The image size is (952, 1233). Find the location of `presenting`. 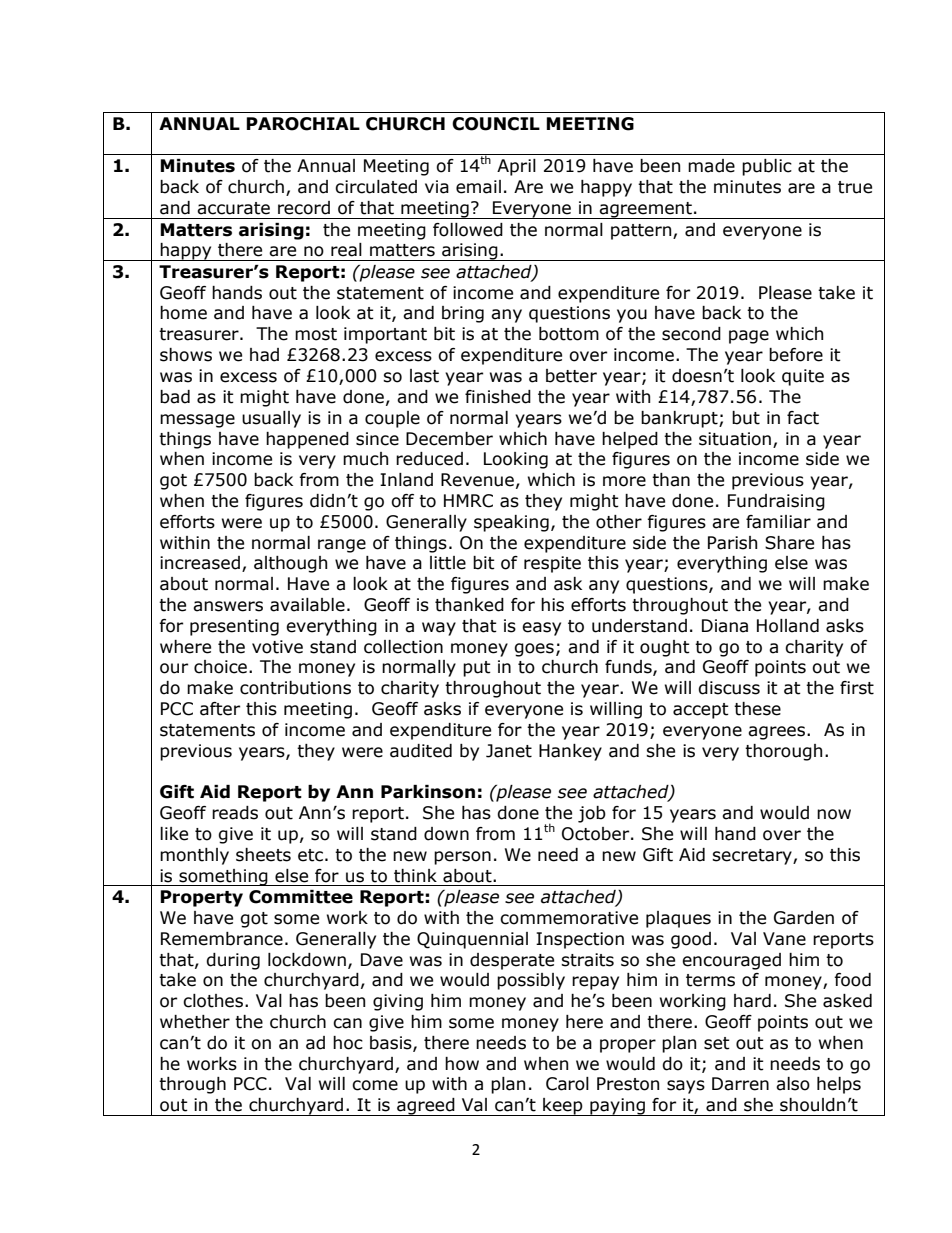

presenting is located at coordinates (234, 627).
